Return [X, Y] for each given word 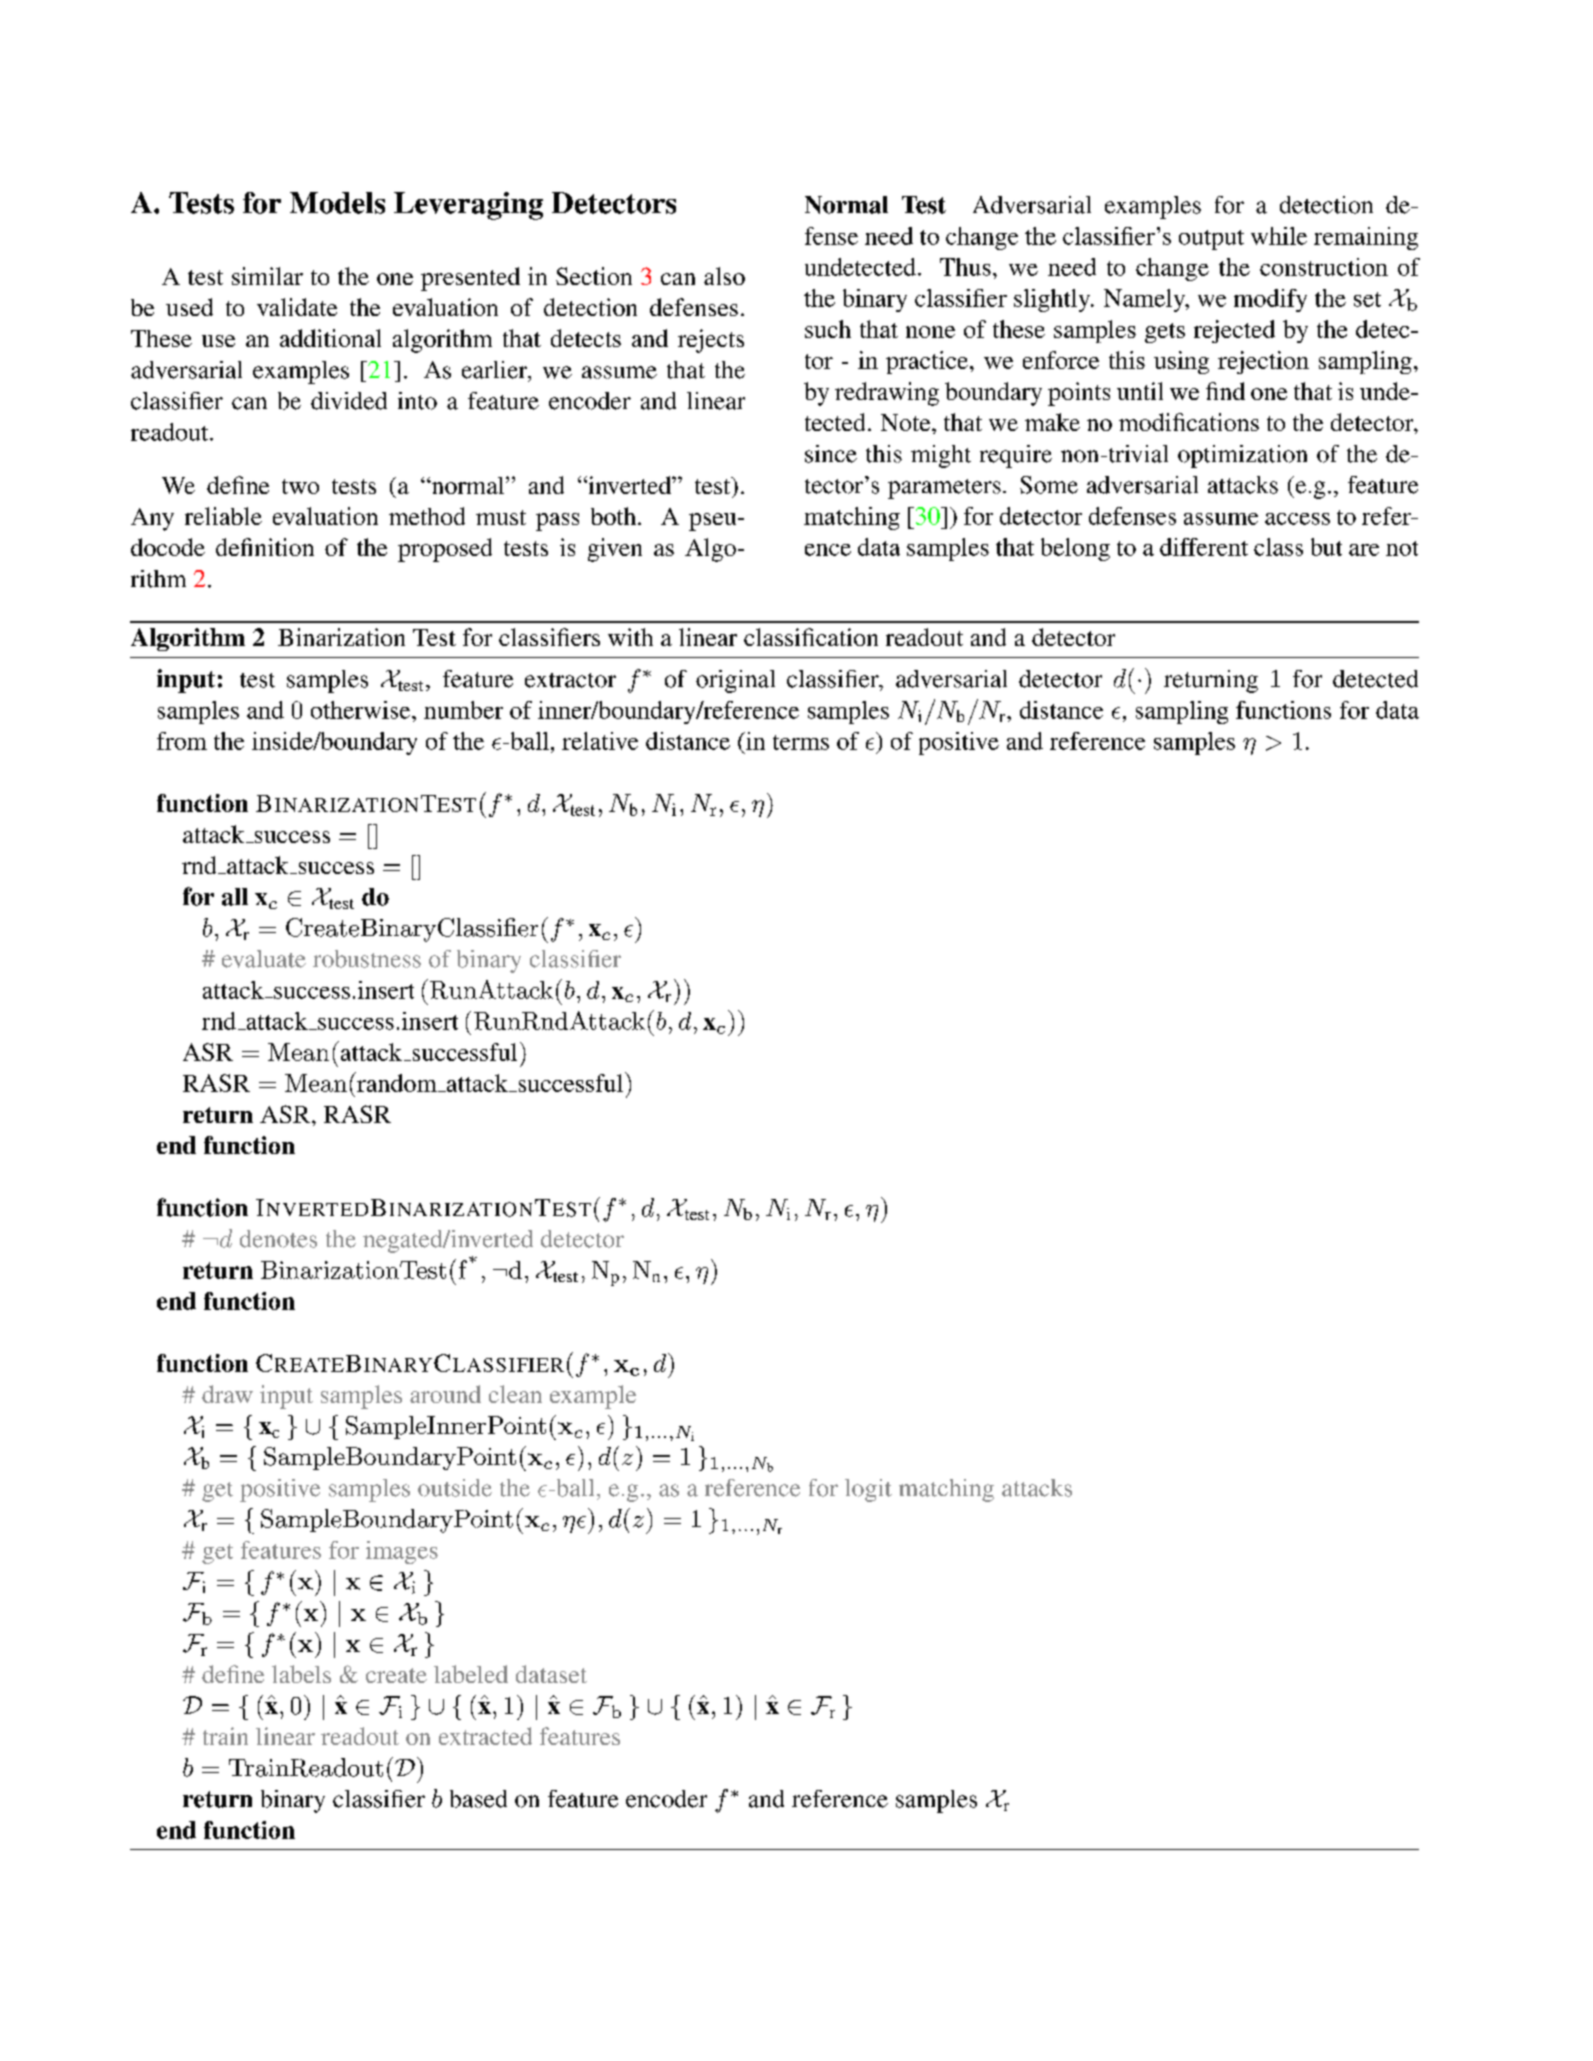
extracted [485, 1736]
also [724, 276]
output [1211, 240]
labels [301, 1674]
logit [868, 1490]
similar [267, 276]
